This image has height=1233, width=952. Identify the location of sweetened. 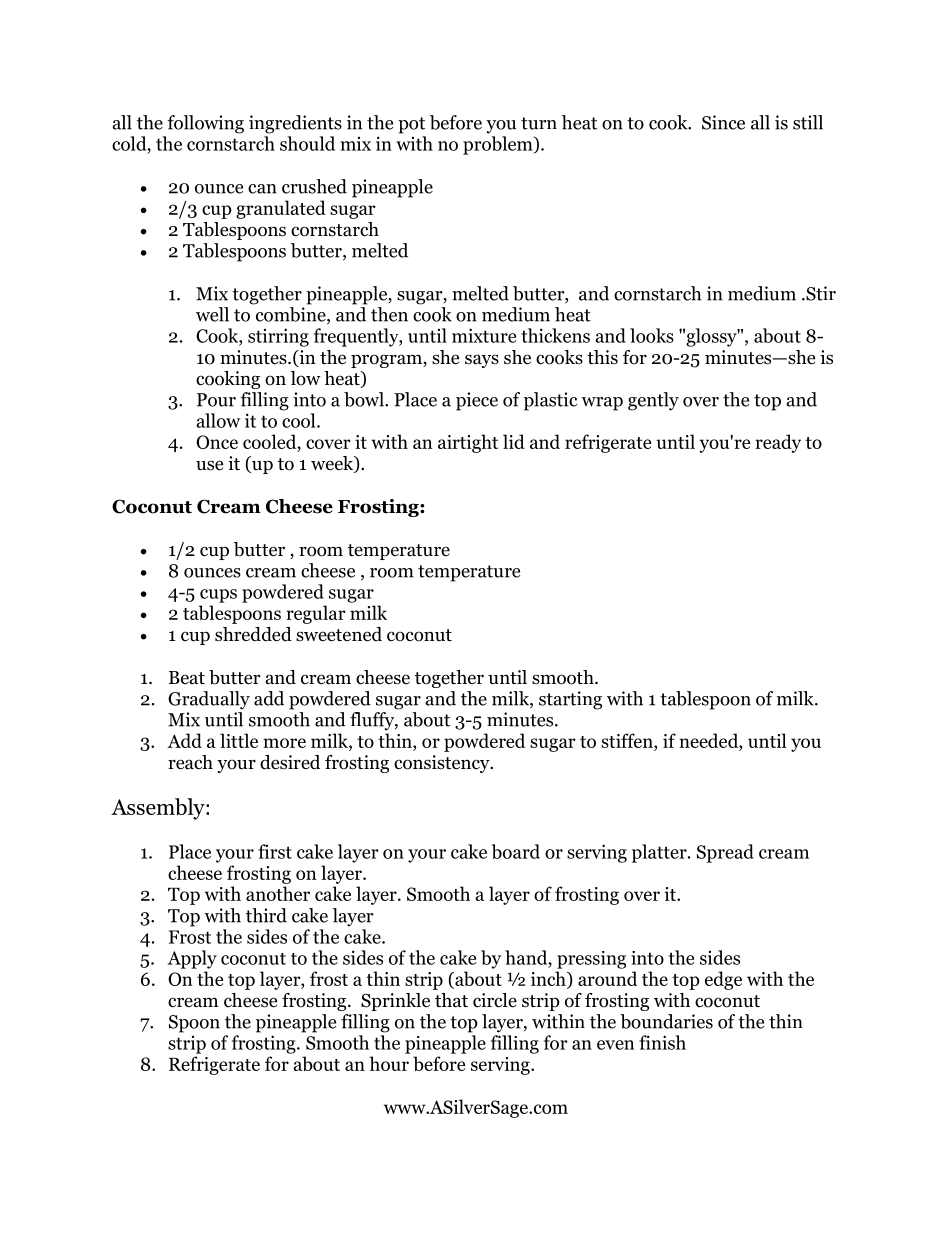
(339, 634).
